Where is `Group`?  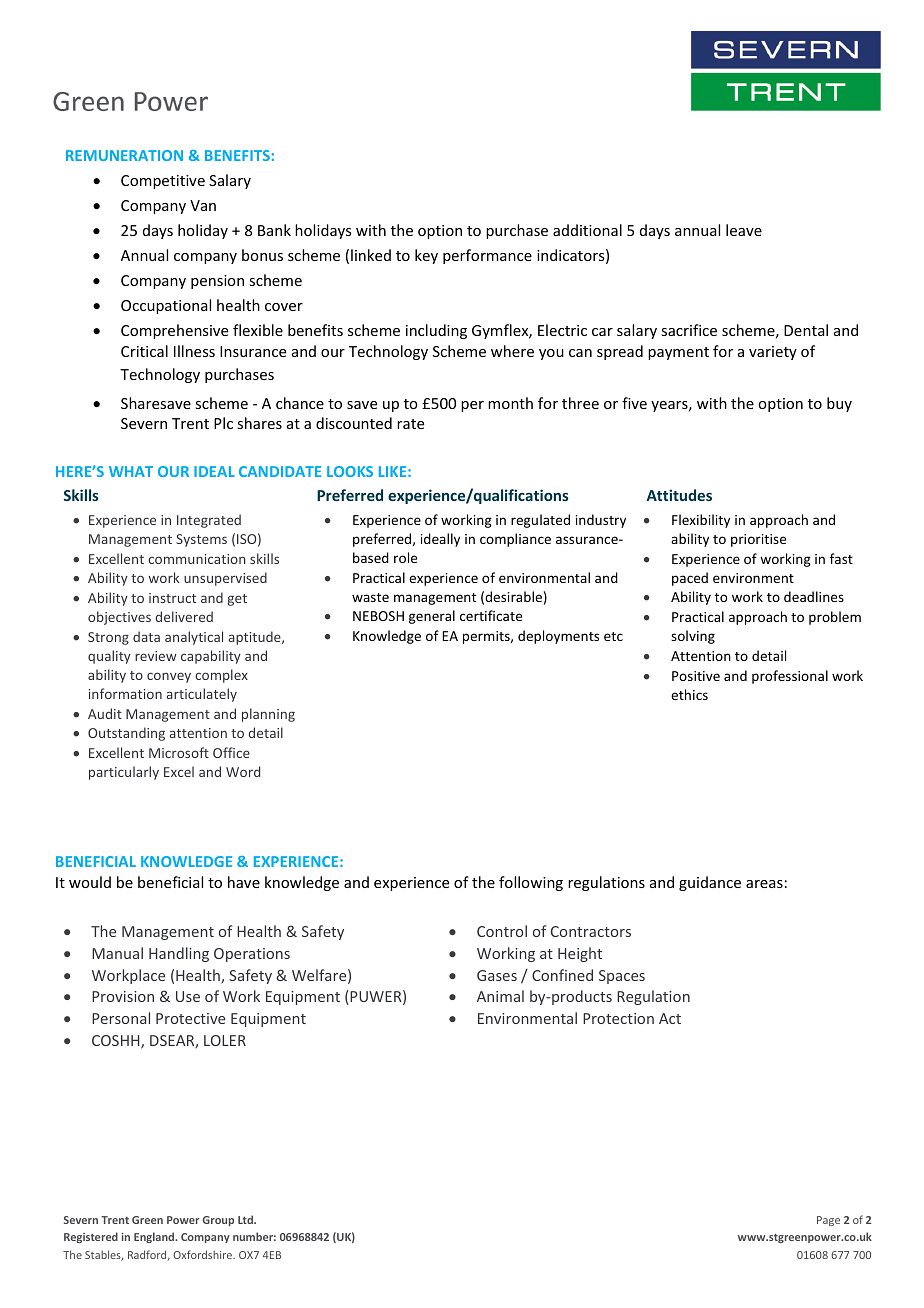
Group is located at coordinates (218, 1221).
